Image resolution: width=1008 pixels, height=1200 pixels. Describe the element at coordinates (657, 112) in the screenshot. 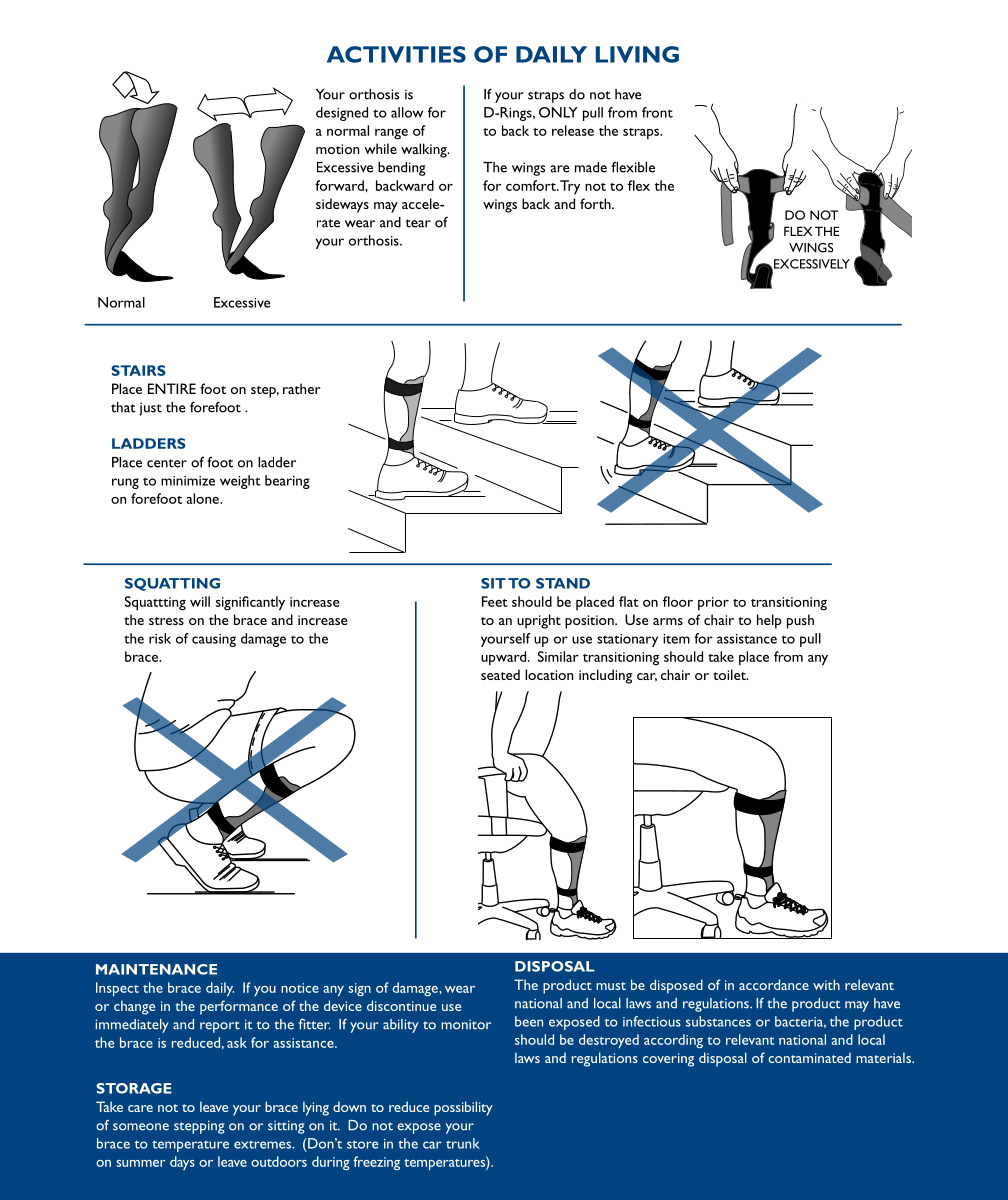

I see `front` at that location.
